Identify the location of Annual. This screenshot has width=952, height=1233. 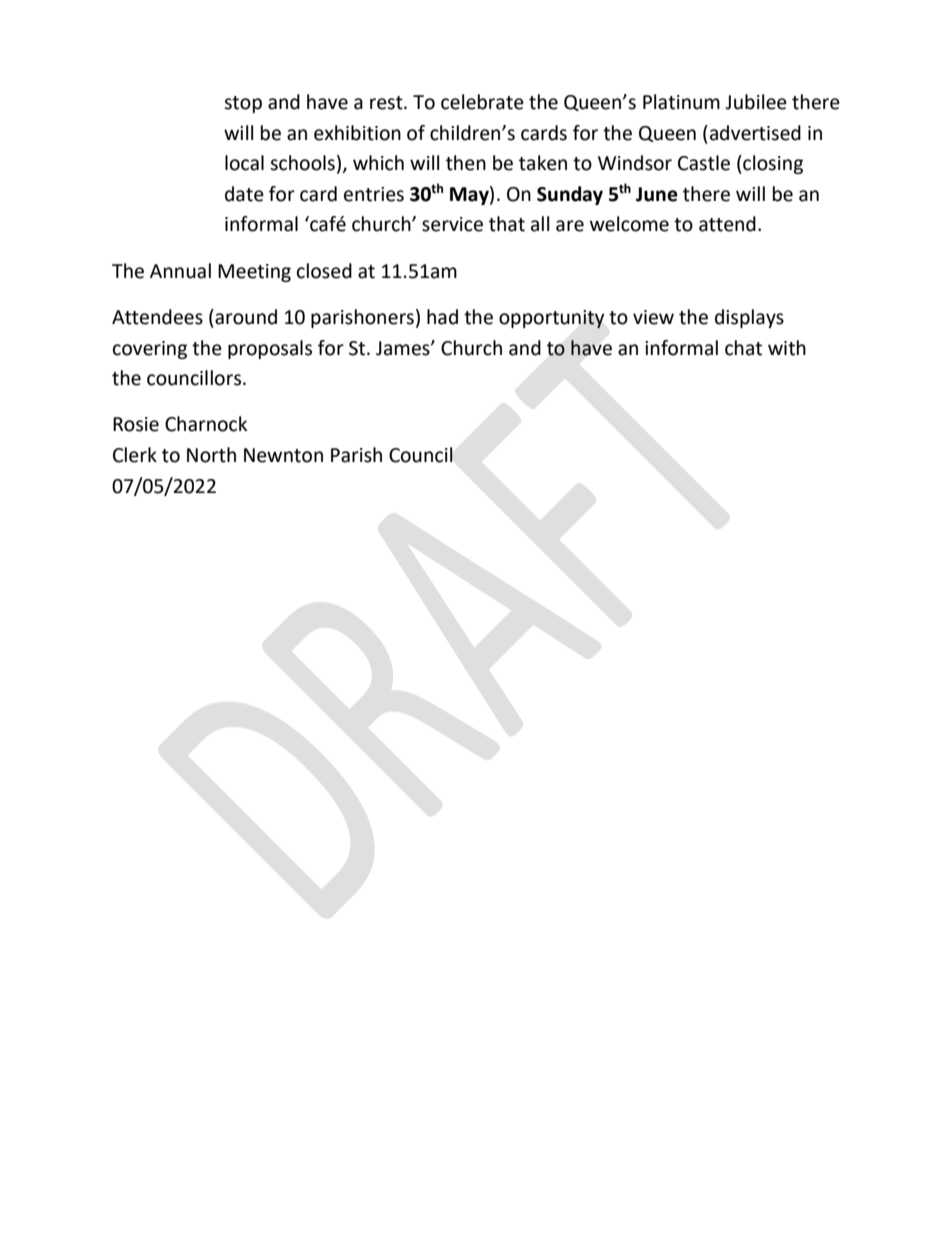
(180, 271).
